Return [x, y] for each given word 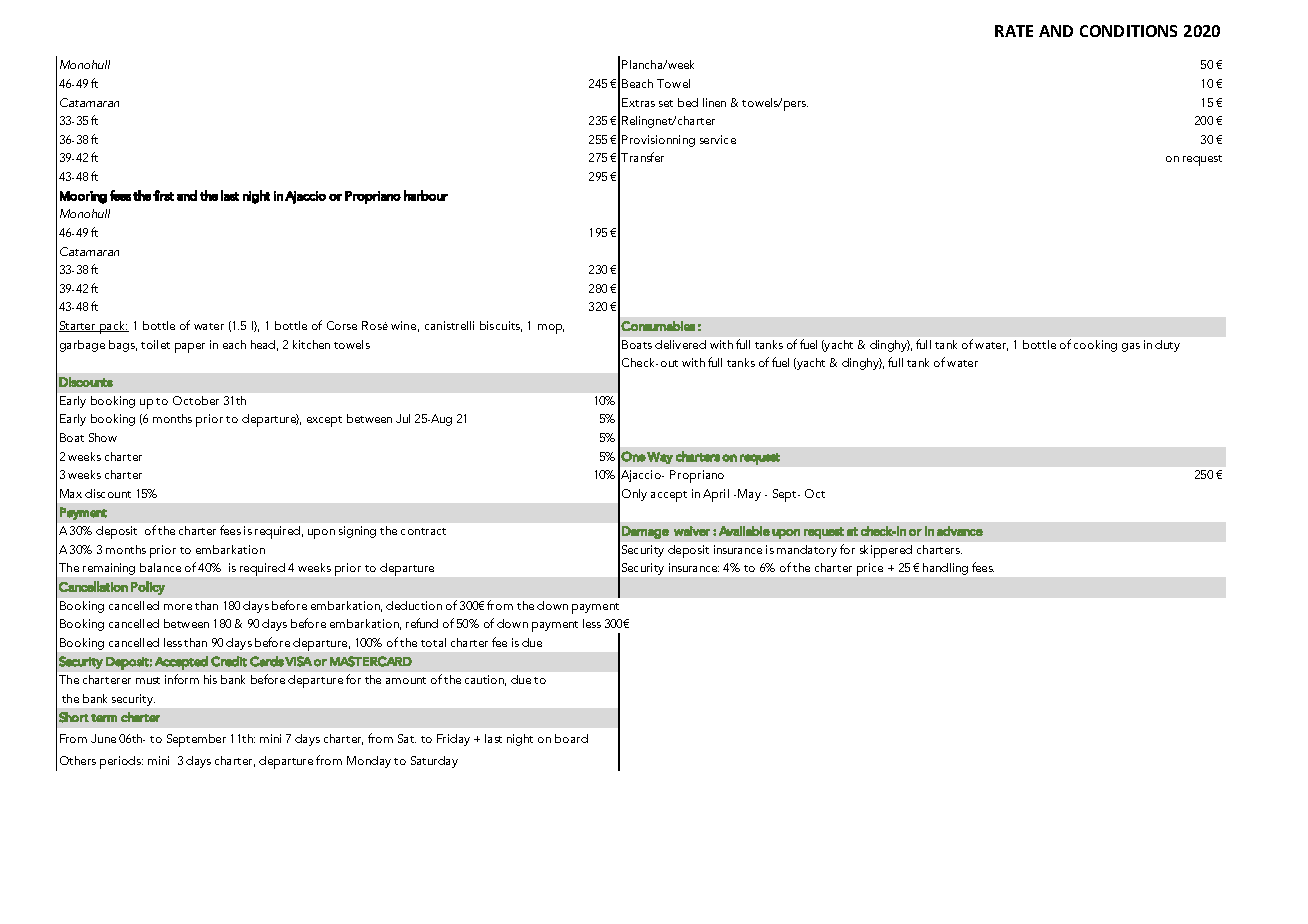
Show [103, 437]
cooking [1095, 346]
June [103, 738]
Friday [453, 740]
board [571, 738]
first [163, 195]
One [633, 456]
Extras [638, 102]
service [718, 139]
